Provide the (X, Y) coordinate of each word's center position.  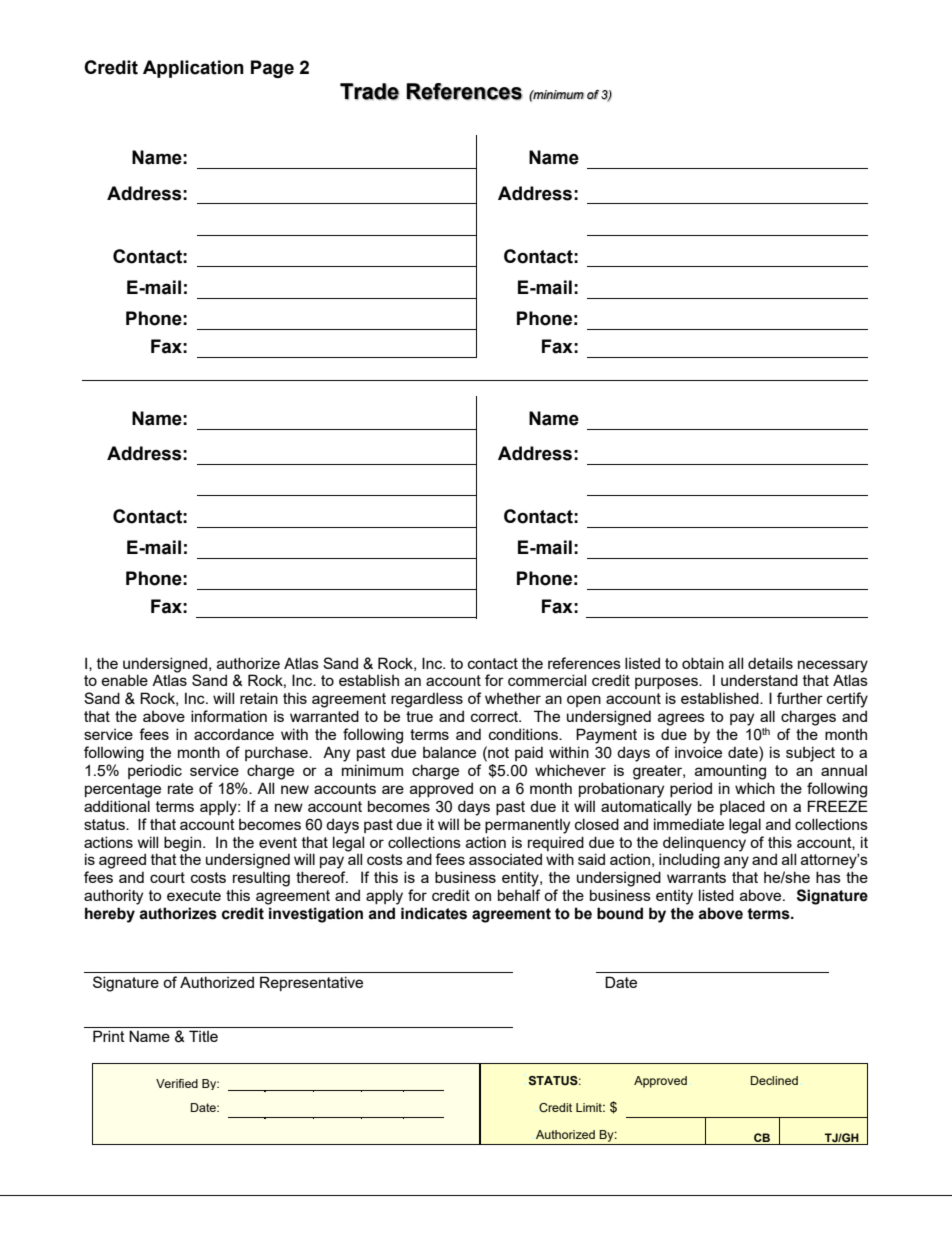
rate (180, 788)
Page (272, 69)
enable (124, 680)
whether (513, 698)
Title (203, 1036)
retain (259, 698)
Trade (369, 91)
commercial (547, 680)
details (770, 663)
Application (193, 69)
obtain (703, 663)
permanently (527, 826)
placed (742, 807)
